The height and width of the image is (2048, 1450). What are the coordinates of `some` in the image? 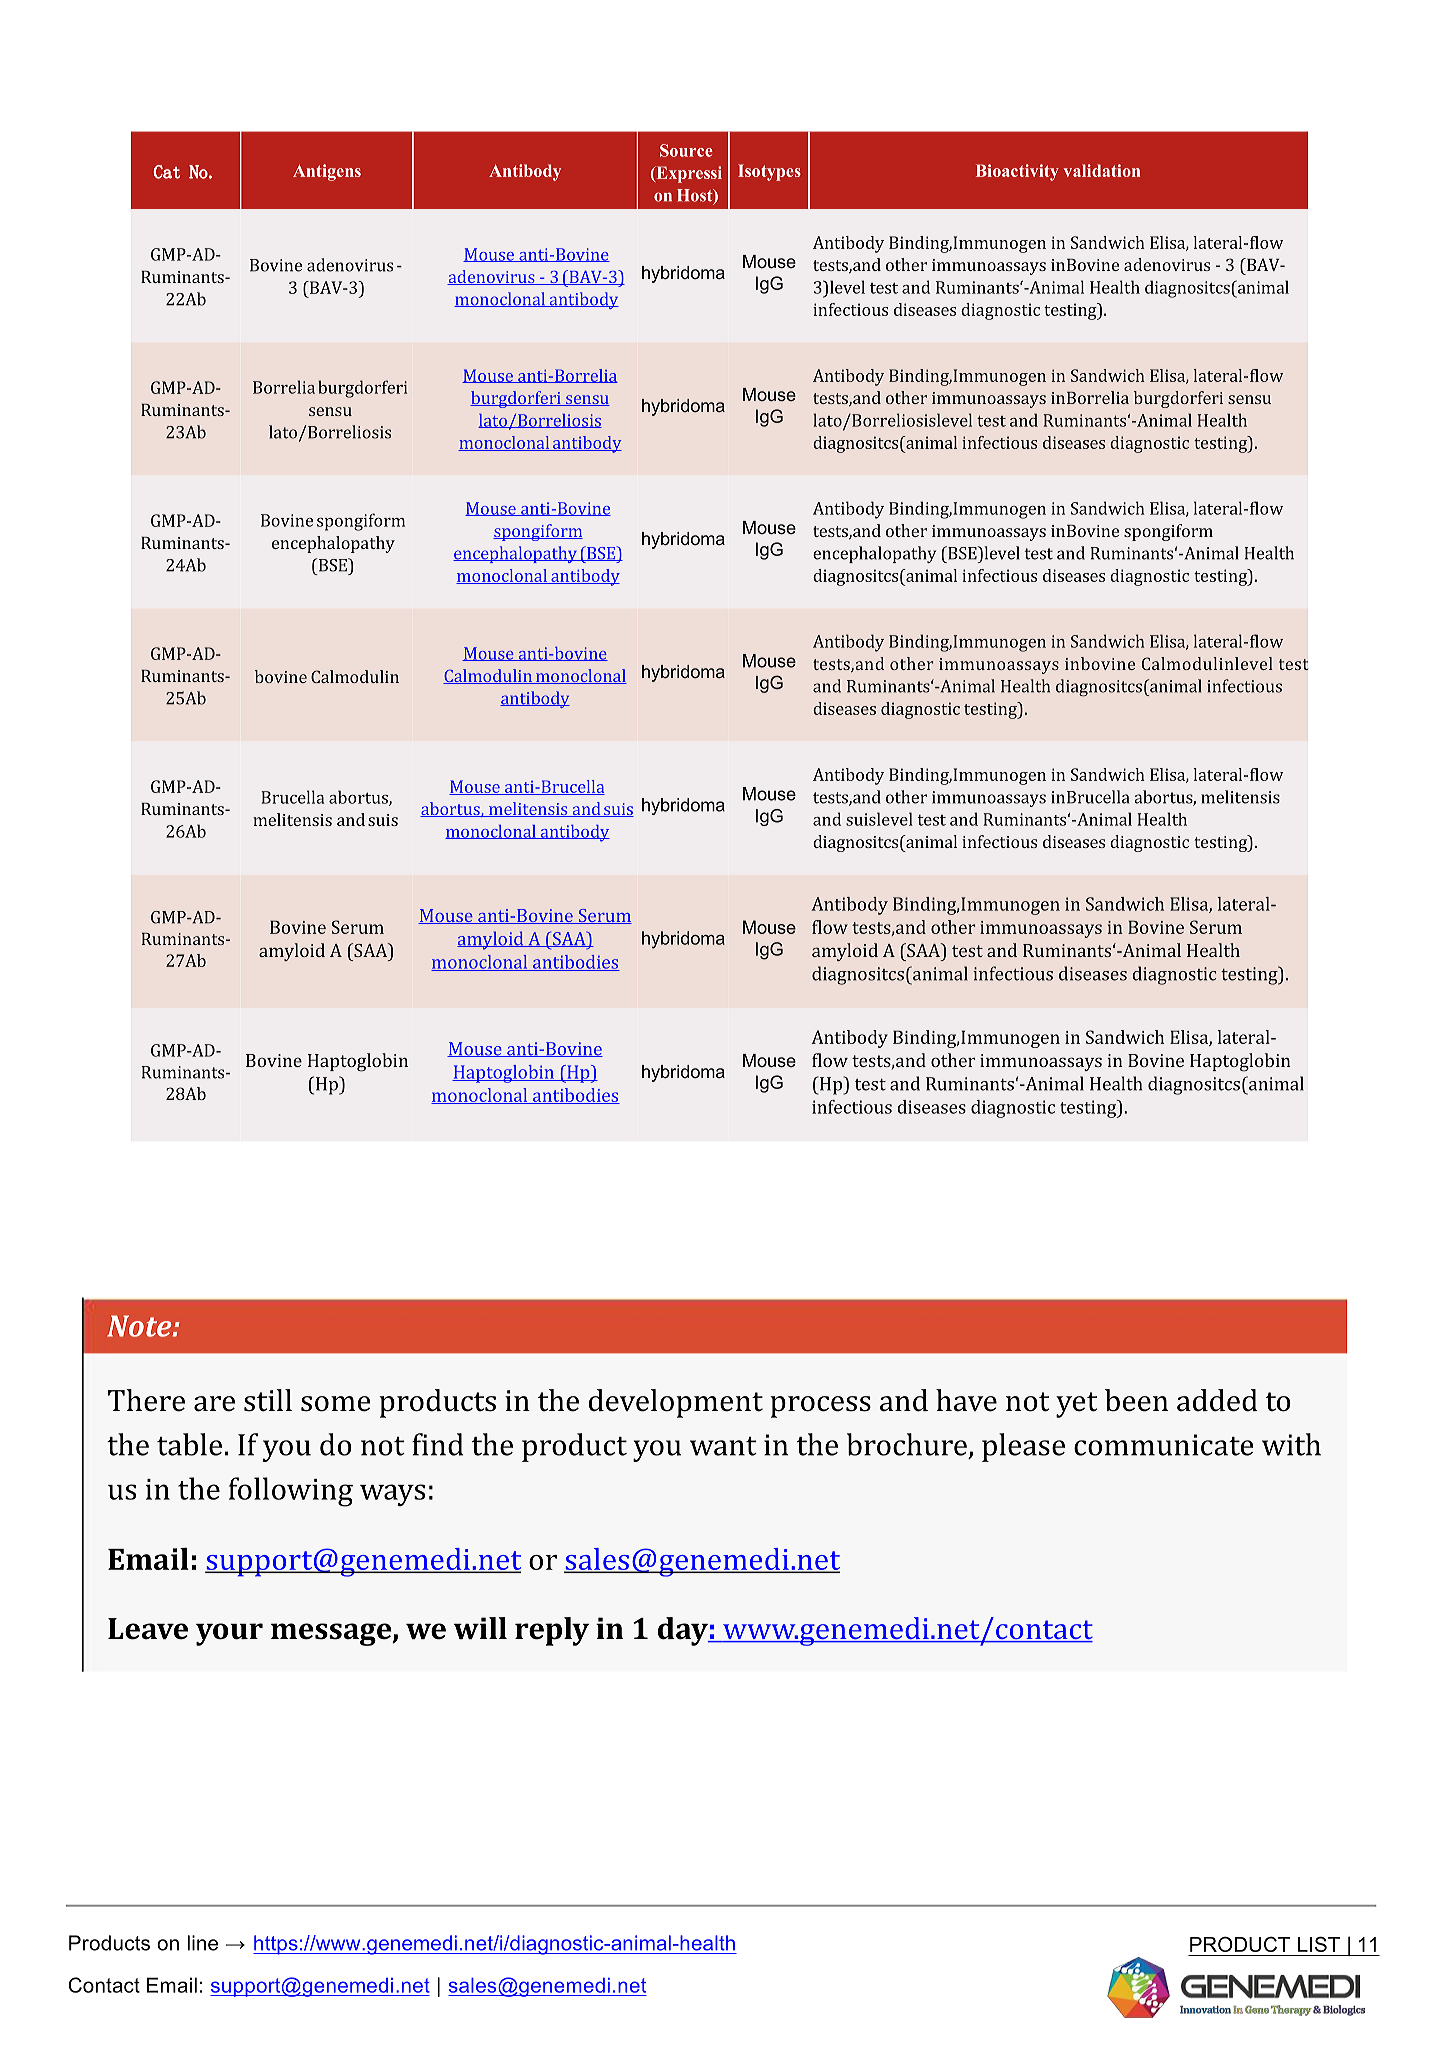 It's located at (336, 1404).
